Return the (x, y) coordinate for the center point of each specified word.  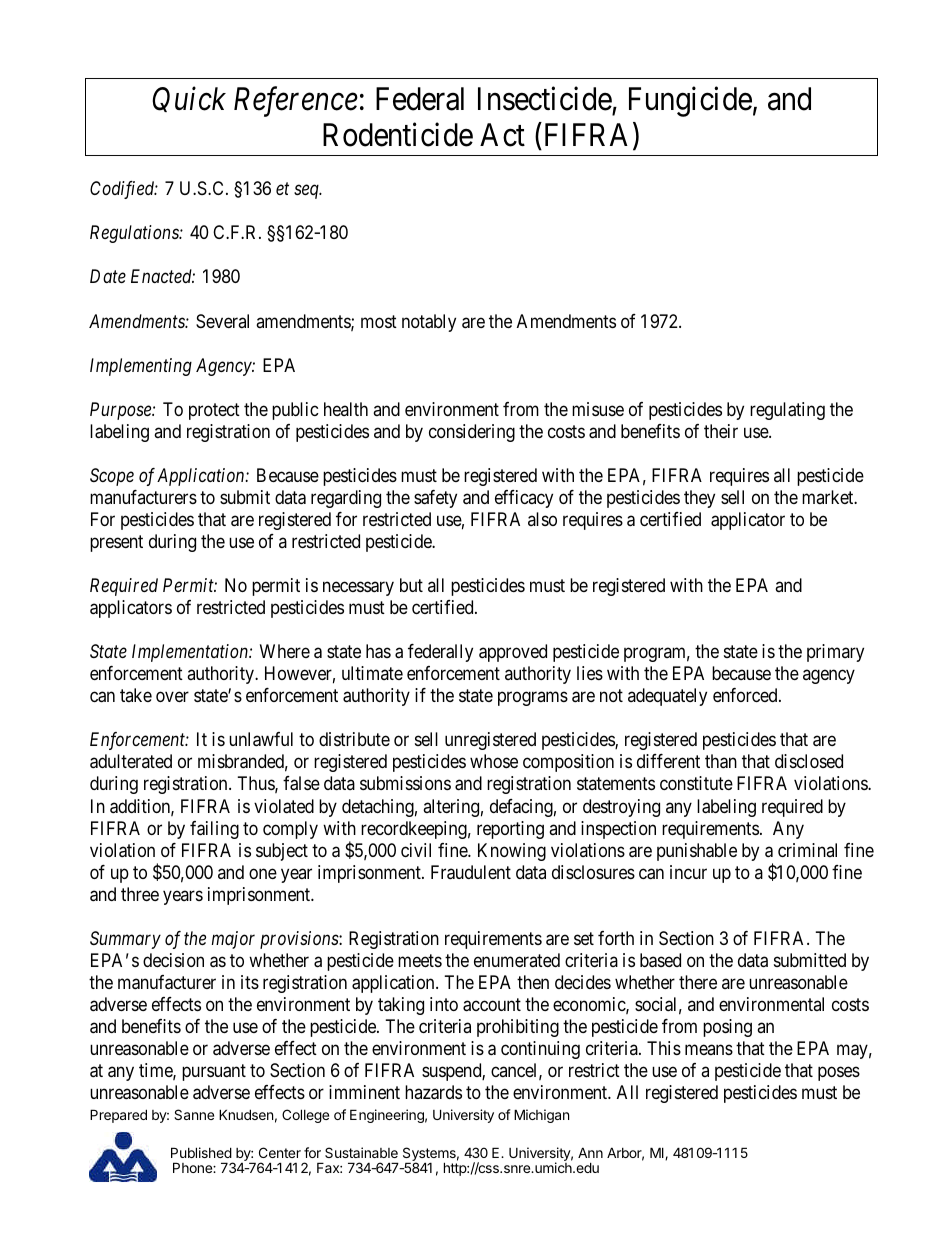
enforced (746, 695)
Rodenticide (398, 135)
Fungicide (690, 101)
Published (201, 1152)
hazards (433, 1092)
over (172, 697)
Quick (189, 99)
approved (513, 653)
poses (839, 1074)
